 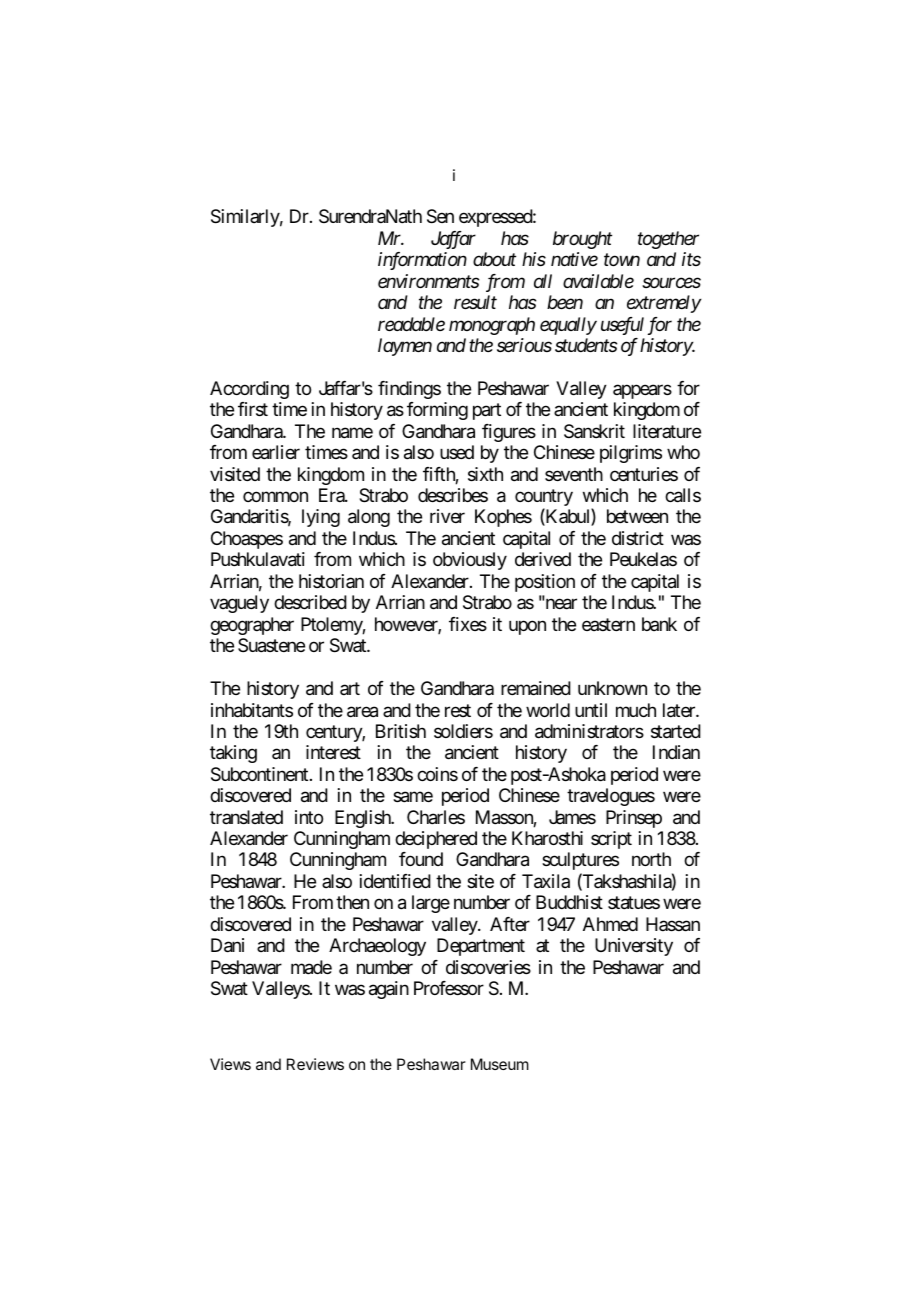 I want to click on fixes, so click(x=468, y=624).
